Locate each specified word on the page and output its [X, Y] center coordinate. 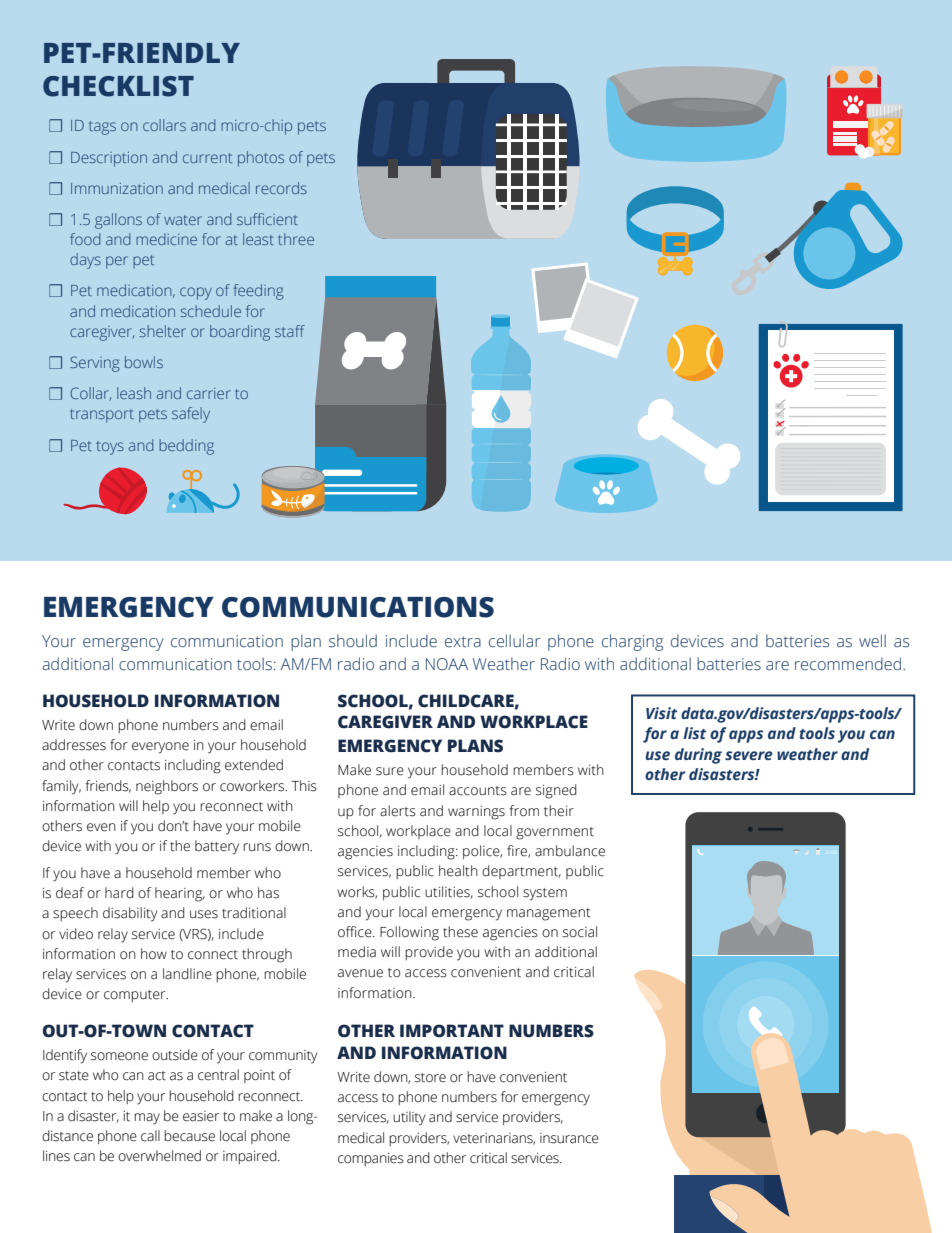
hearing [180, 894]
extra [463, 642]
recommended [848, 664]
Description [109, 159]
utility [409, 1118]
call [150, 1136]
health [458, 871]
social [580, 932]
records [281, 188]
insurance [569, 1138]
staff [290, 331]
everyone [160, 748]
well [872, 641]
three [296, 239]
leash [134, 393]
